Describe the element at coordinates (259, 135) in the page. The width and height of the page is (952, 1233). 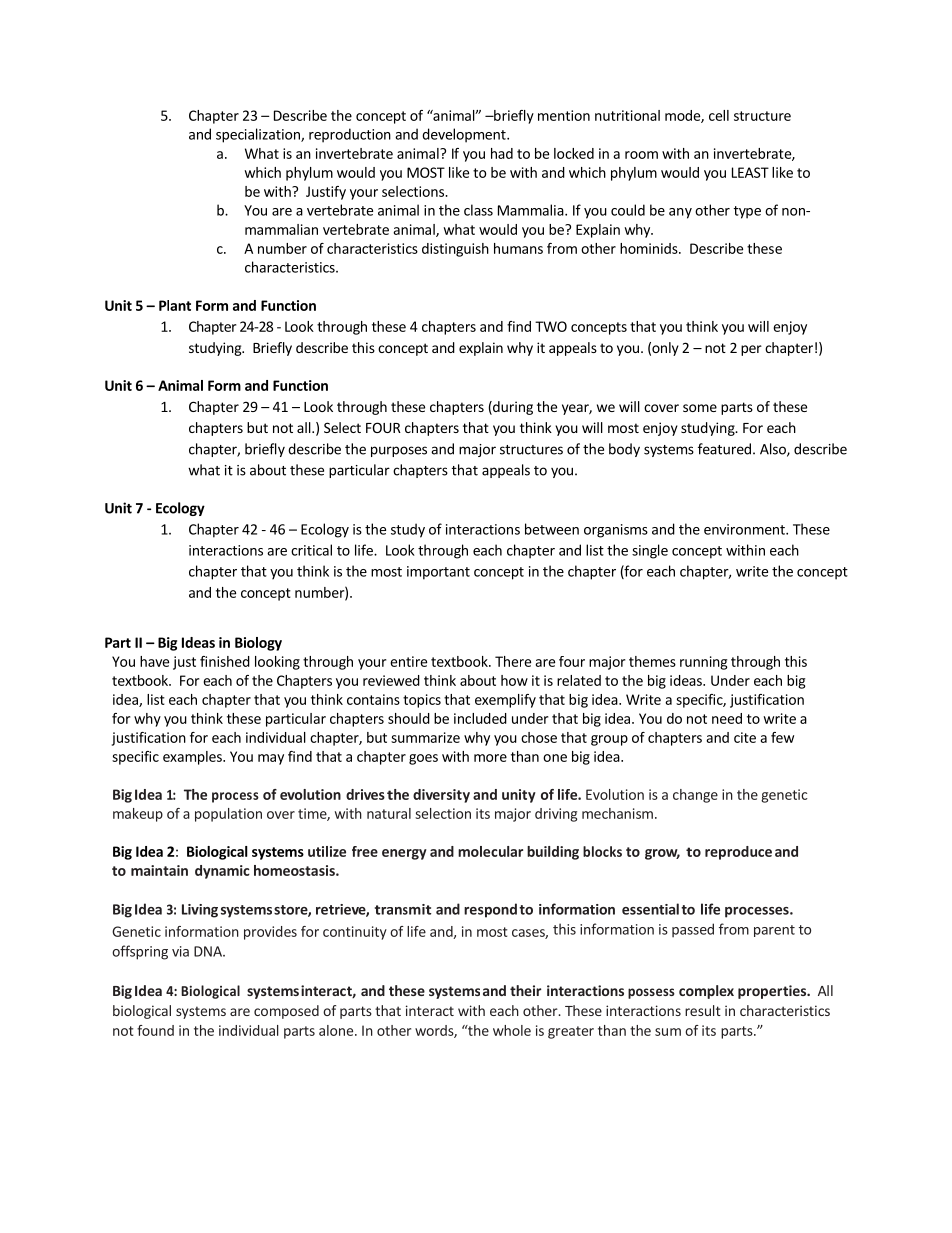
I see `specialization` at that location.
